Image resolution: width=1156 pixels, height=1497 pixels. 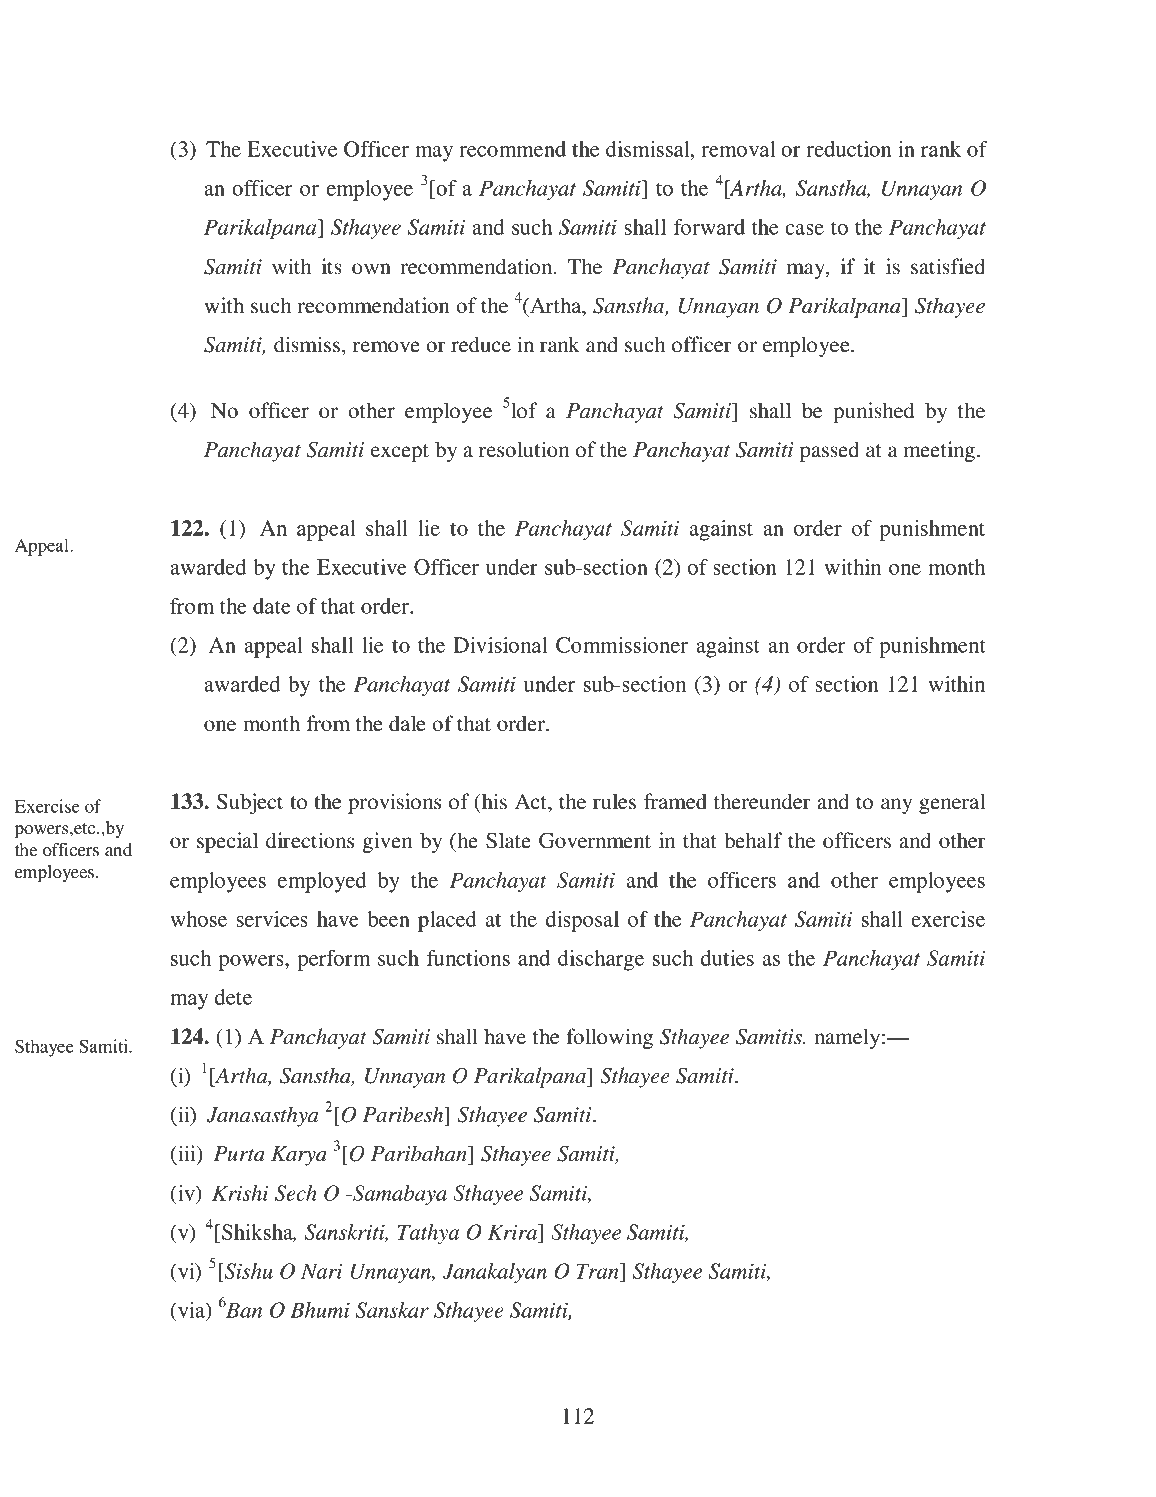 I want to click on services, so click(x=272, y=919).
